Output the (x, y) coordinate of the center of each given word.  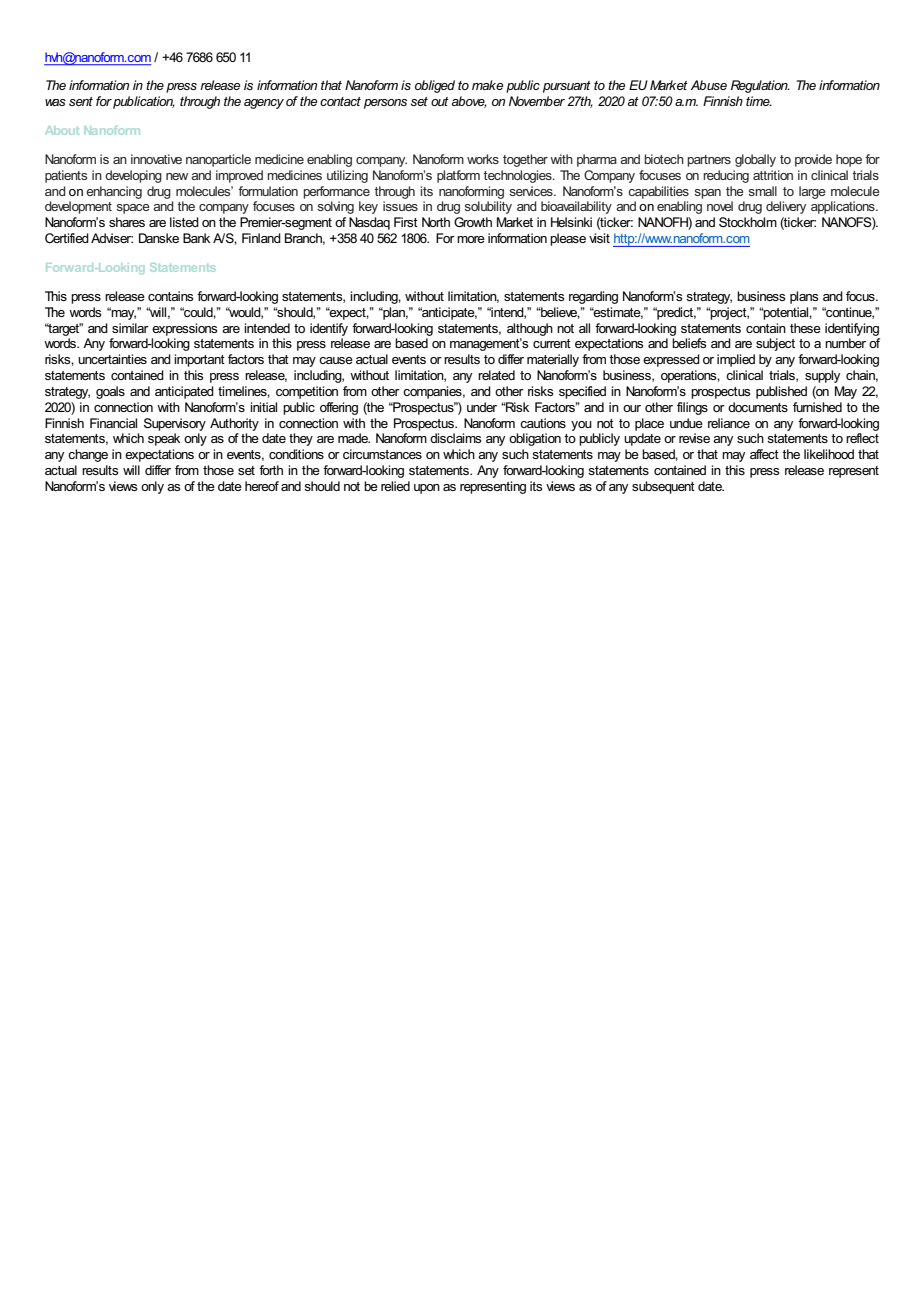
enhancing (114, 192)
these (805, 328)
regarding (593, 297)
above (469, 102)
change (88, 455)
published (781, 392)
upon (427, 489)
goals (110, 392)
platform (458, 176)
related (496, 375)
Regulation (760, 86)
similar (130, 328)
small (763, 191)
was (55, 102)
